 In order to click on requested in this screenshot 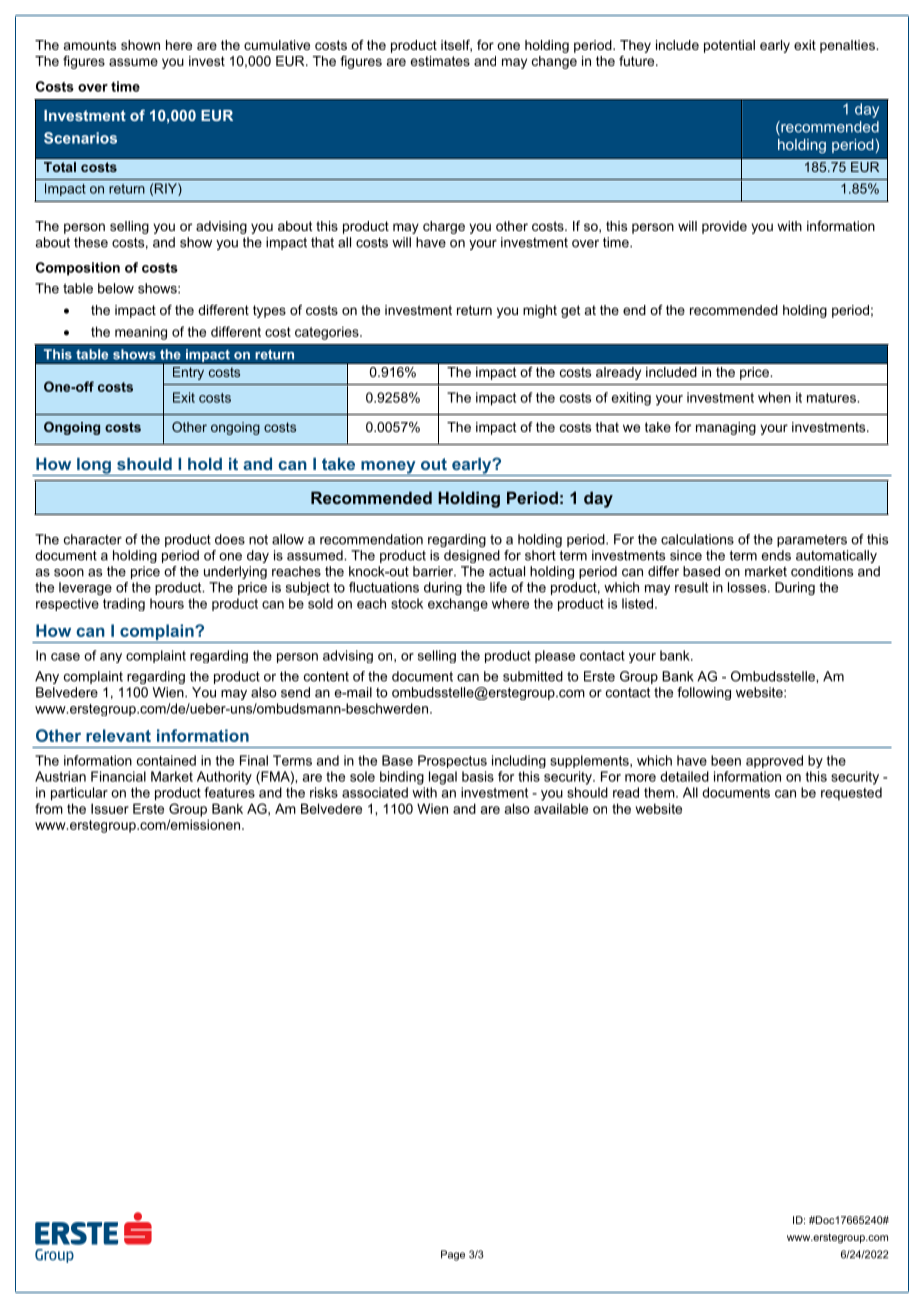, I will do `click(851, 794)`.
